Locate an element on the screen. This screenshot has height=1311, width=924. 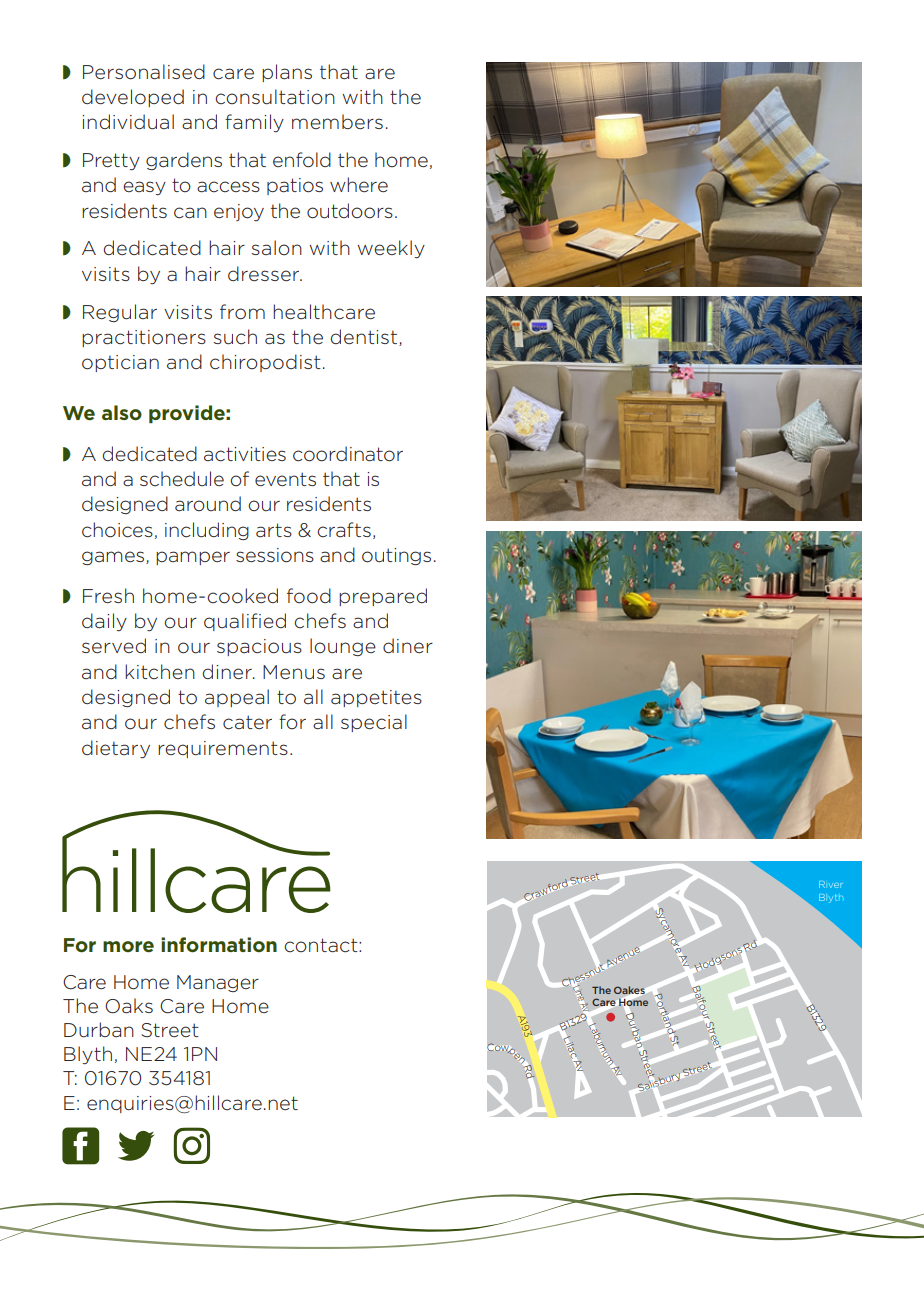
developed is located at coordinates (133, 98).
